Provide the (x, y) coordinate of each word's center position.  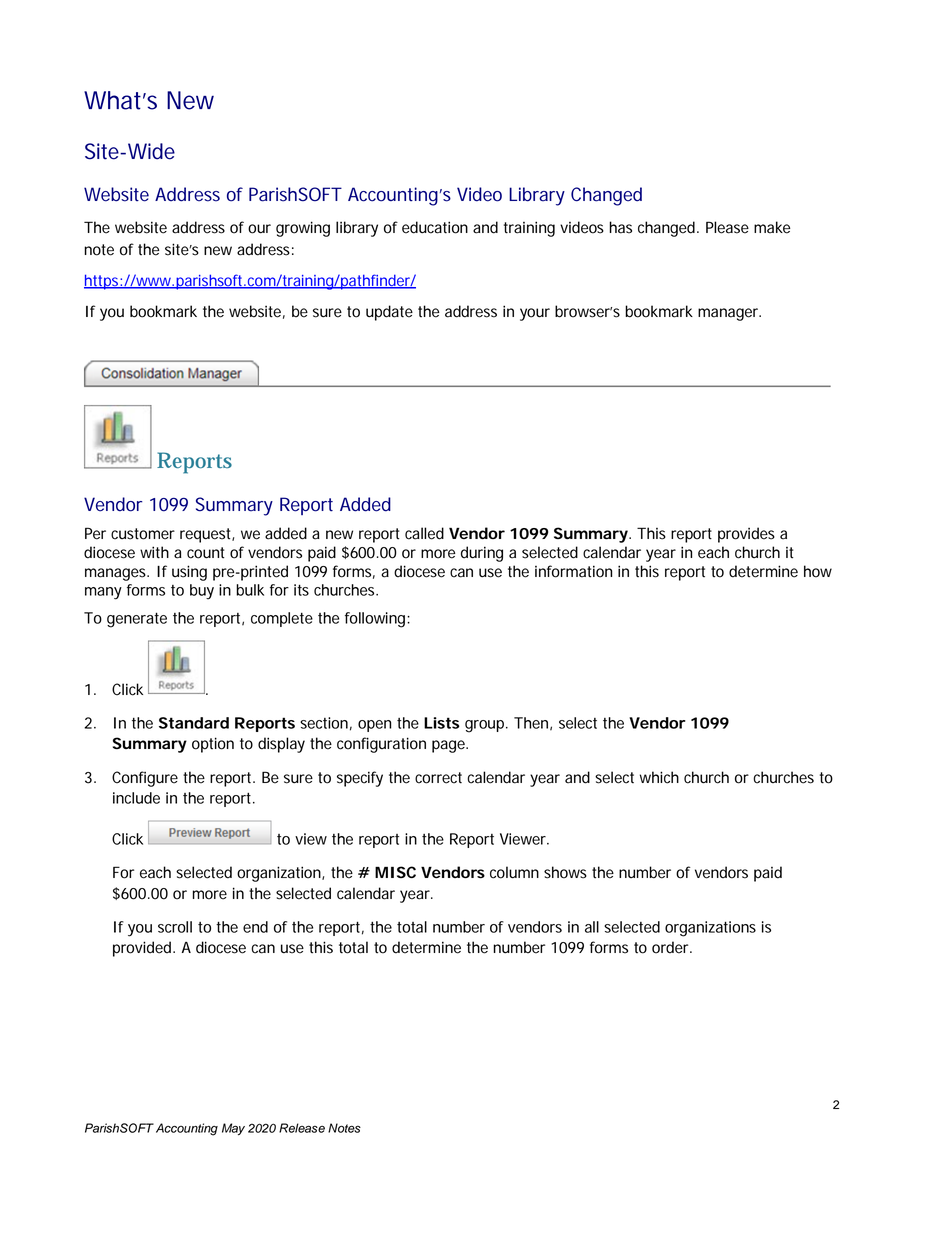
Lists (442, 723)
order (671, 947)
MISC (395, 872)
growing (303, 229)
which (659, 777)
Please (727, 227)
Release (302, 1128)
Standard (194, 723)
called (424, 533)
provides (746, 535)
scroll (175, 927)
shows (565, 872)
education (435, 227)
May (233, 1129)
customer (143, 534)
